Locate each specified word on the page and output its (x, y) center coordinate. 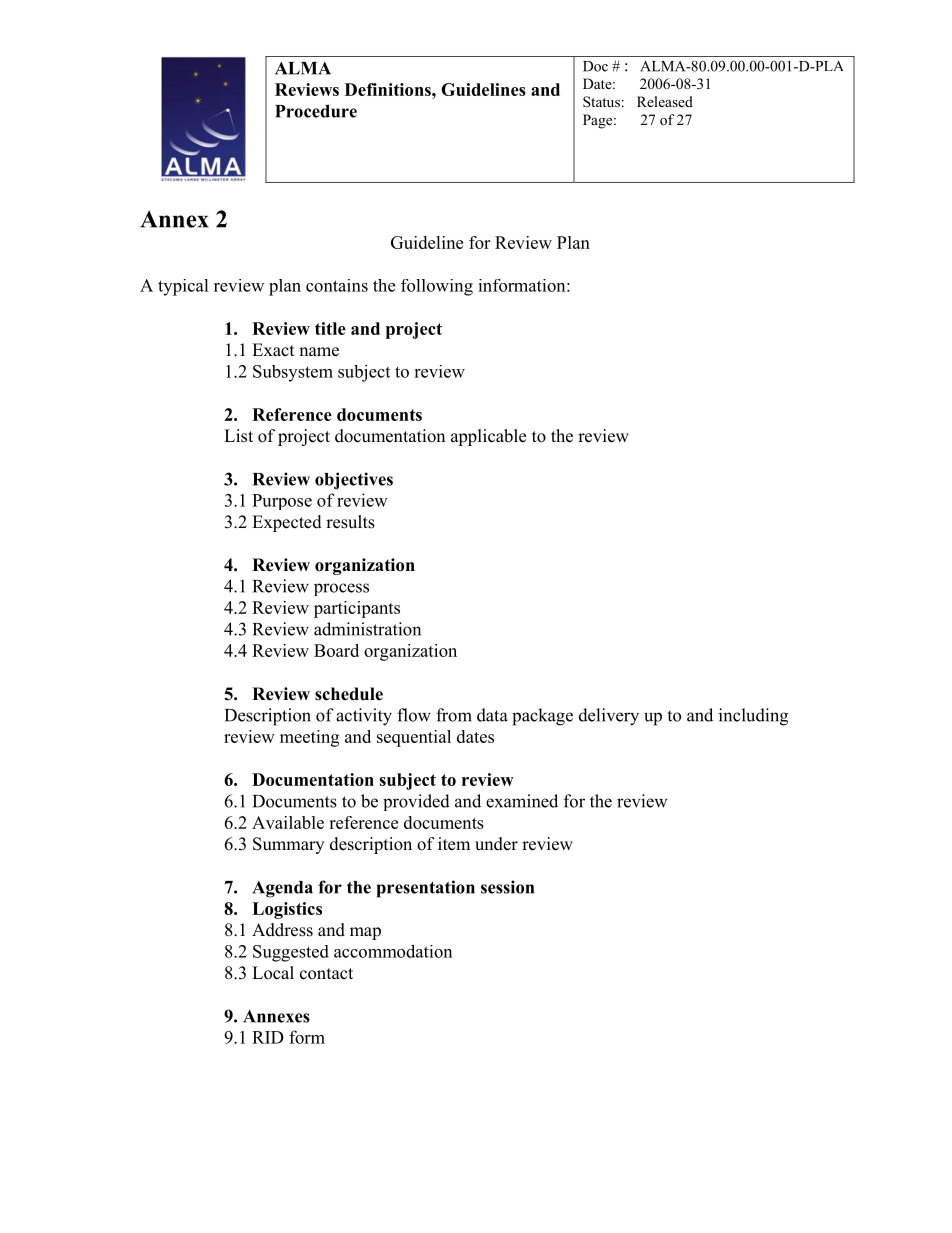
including (753, 717)
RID (268, 1037)
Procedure (316, 111)
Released (665, 101)
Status (601, 101)
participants (357, 609)
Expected (287, 523)
